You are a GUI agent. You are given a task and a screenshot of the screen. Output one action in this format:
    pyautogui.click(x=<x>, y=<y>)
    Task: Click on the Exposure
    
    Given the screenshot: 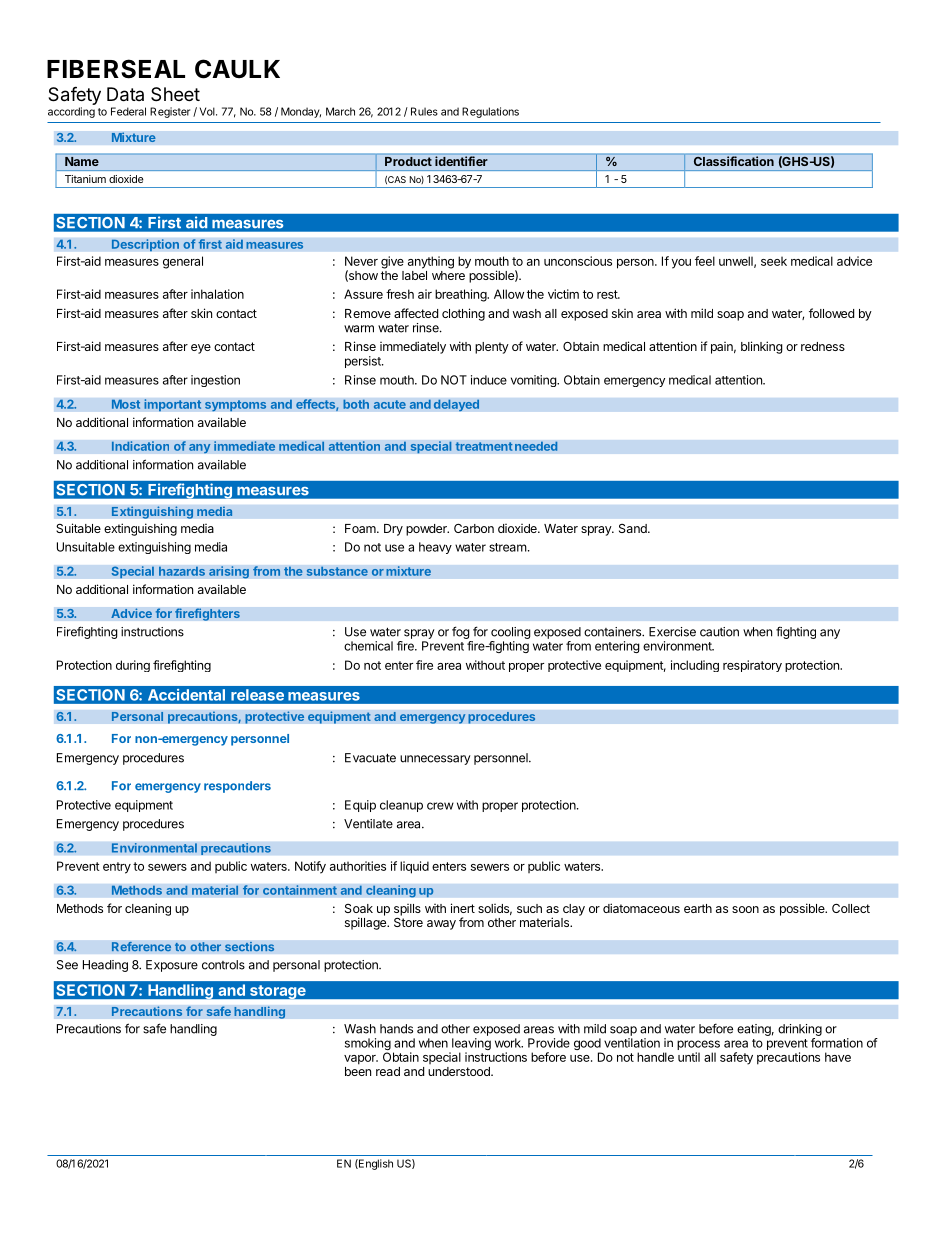 What is the action you would take?
    pyautogui.click(x=172, y=966)
